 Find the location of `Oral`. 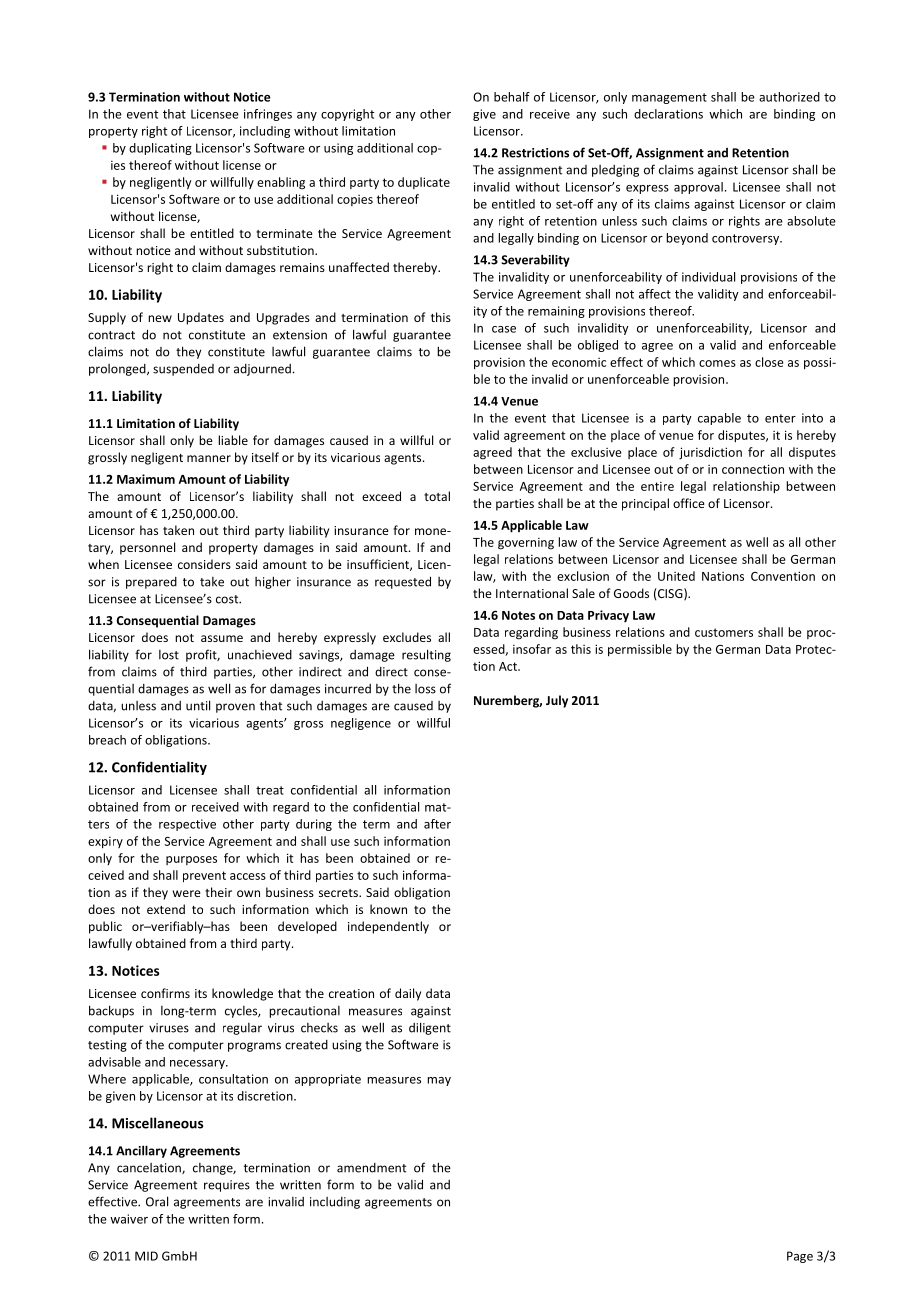

Oral is located at coordinates (157, 1201).
